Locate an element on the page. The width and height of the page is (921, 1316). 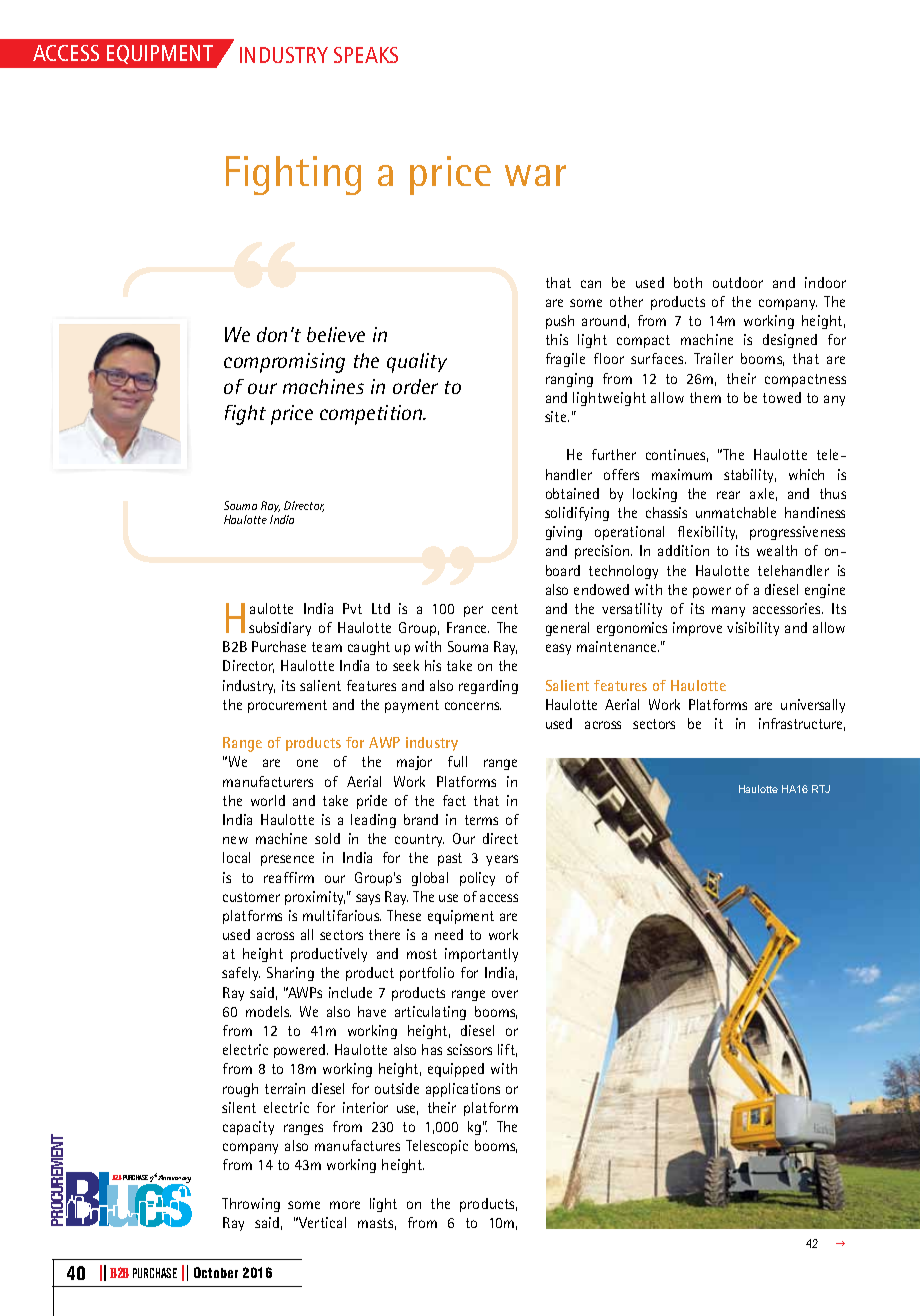
lift is located at coordinates (507, 1050).
